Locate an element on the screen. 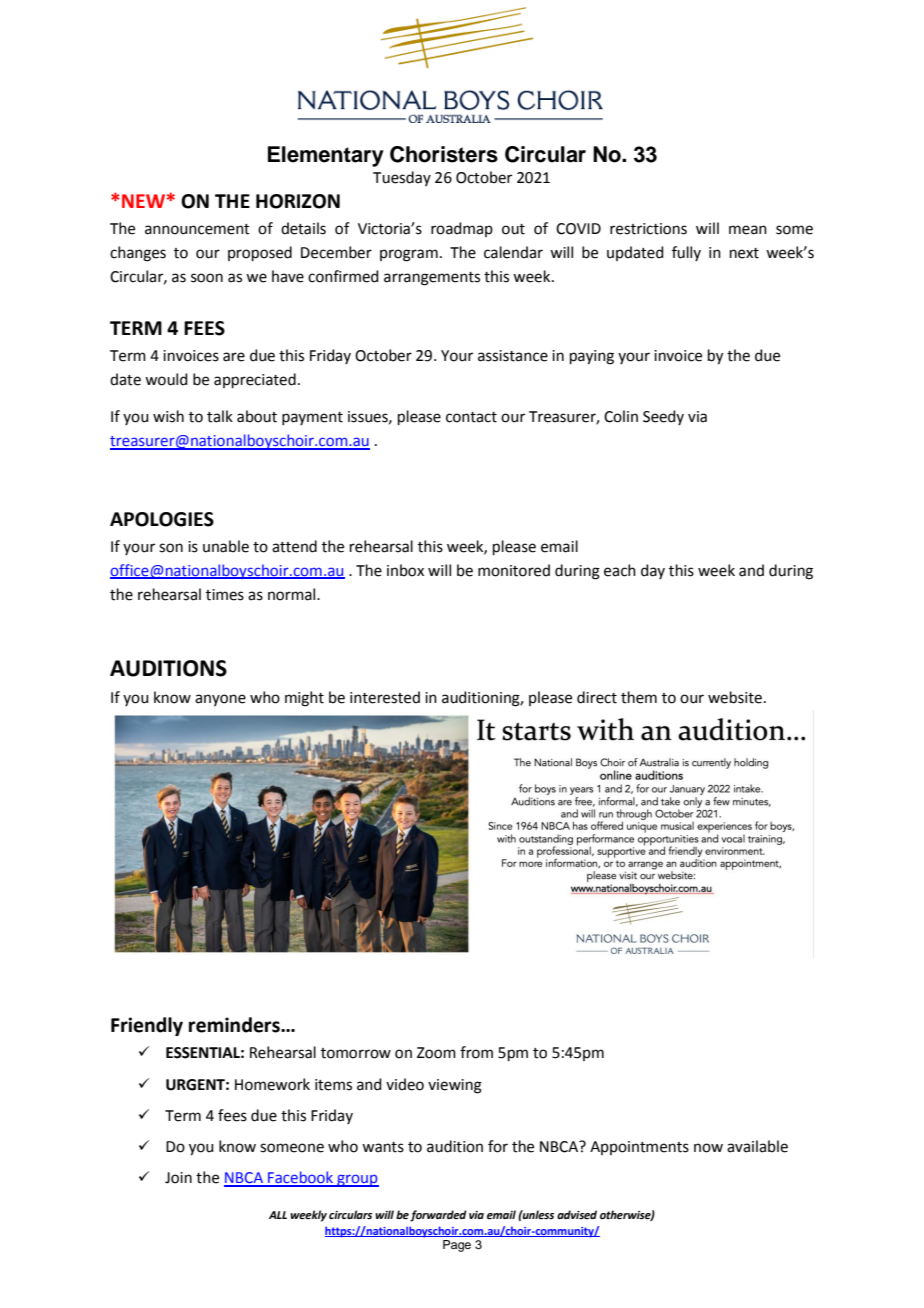 This screenshot has width=924, height=1308. them is located at coordinates (639, 697).
